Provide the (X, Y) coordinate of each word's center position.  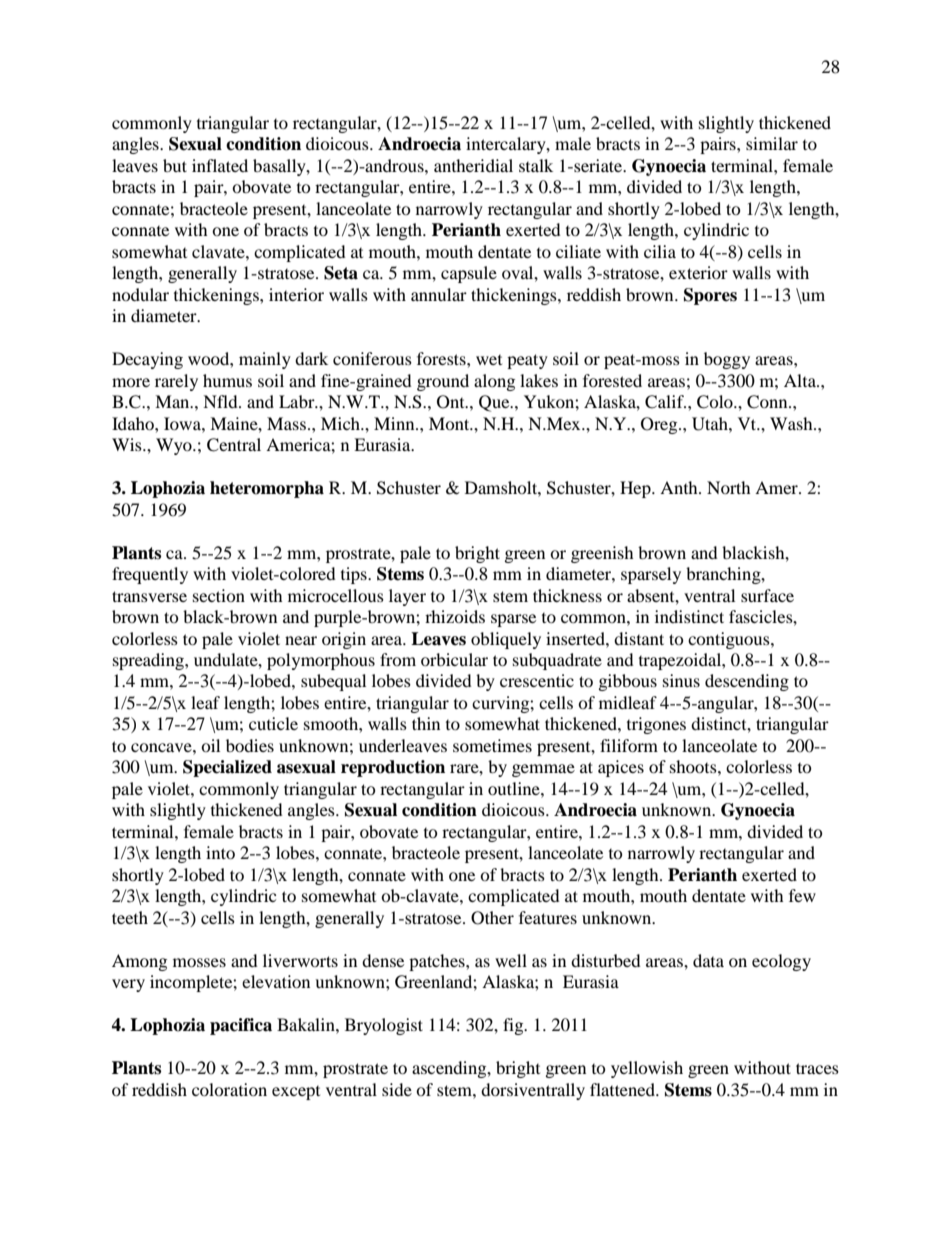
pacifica (241, 1026)
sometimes (492, 745)
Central (234, 445)
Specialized (227, 768)
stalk (536, 165)
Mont (450, 423)
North (729, 487)
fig (514, 1026)
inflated (220, 165)
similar (772, 143)
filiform (629, 745)
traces (817, 1068)
